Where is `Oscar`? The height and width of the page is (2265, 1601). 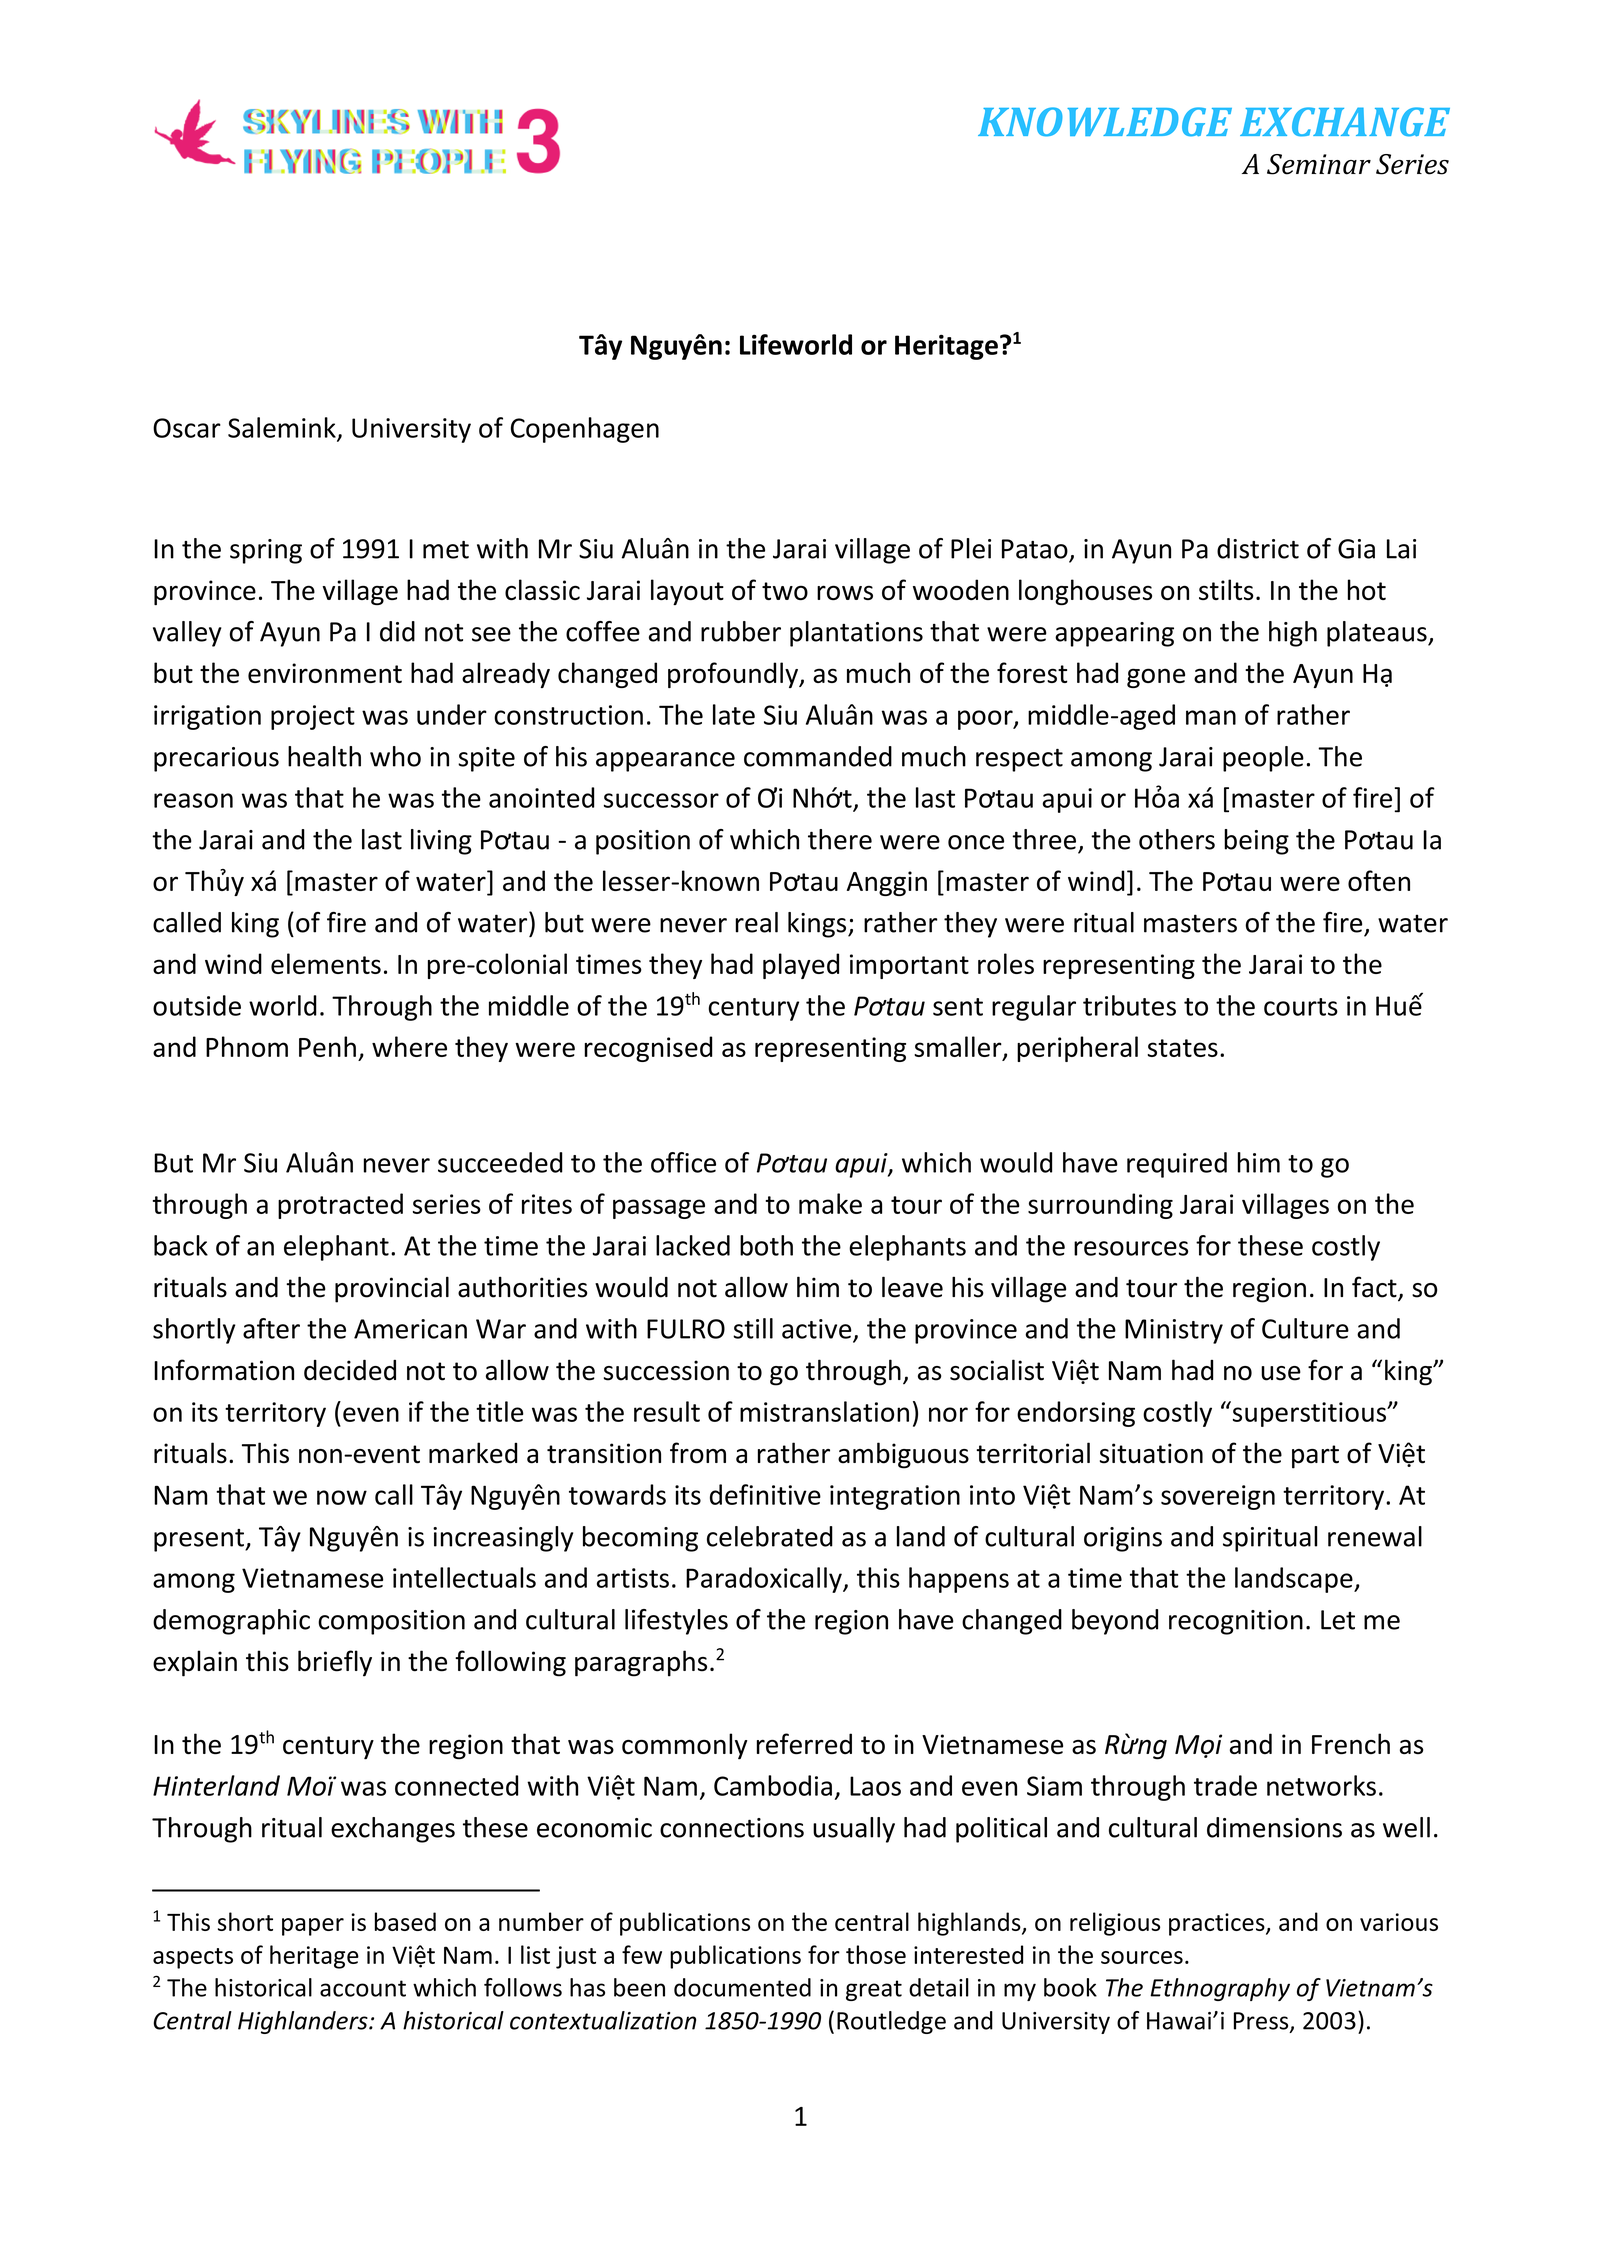 Oscar is located at coordinates (187, 428).
